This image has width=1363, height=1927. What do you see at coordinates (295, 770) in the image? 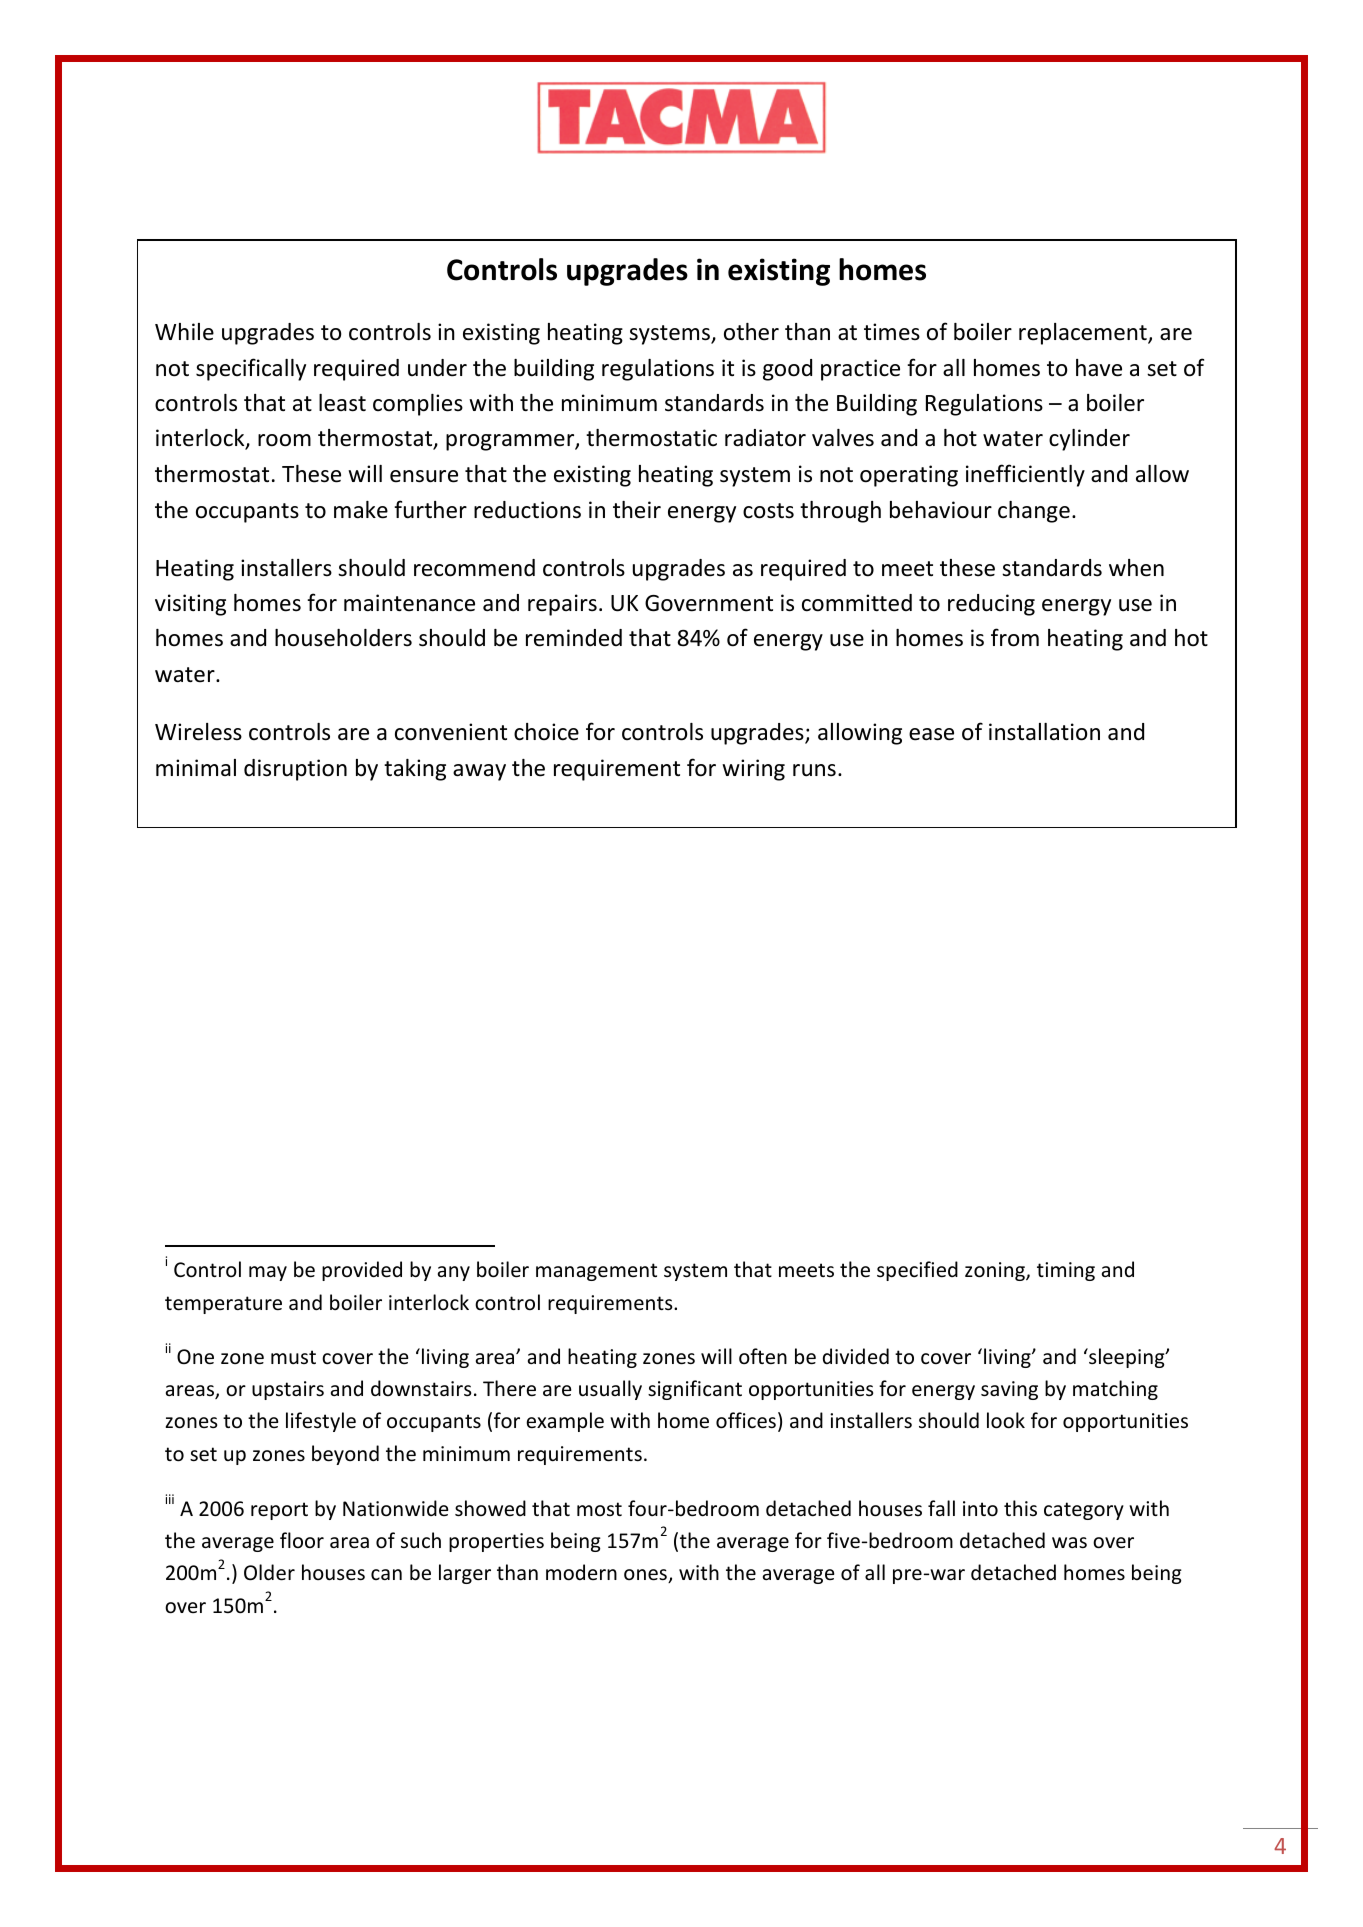
I see `disruption` at bounding box center [295, 770].
